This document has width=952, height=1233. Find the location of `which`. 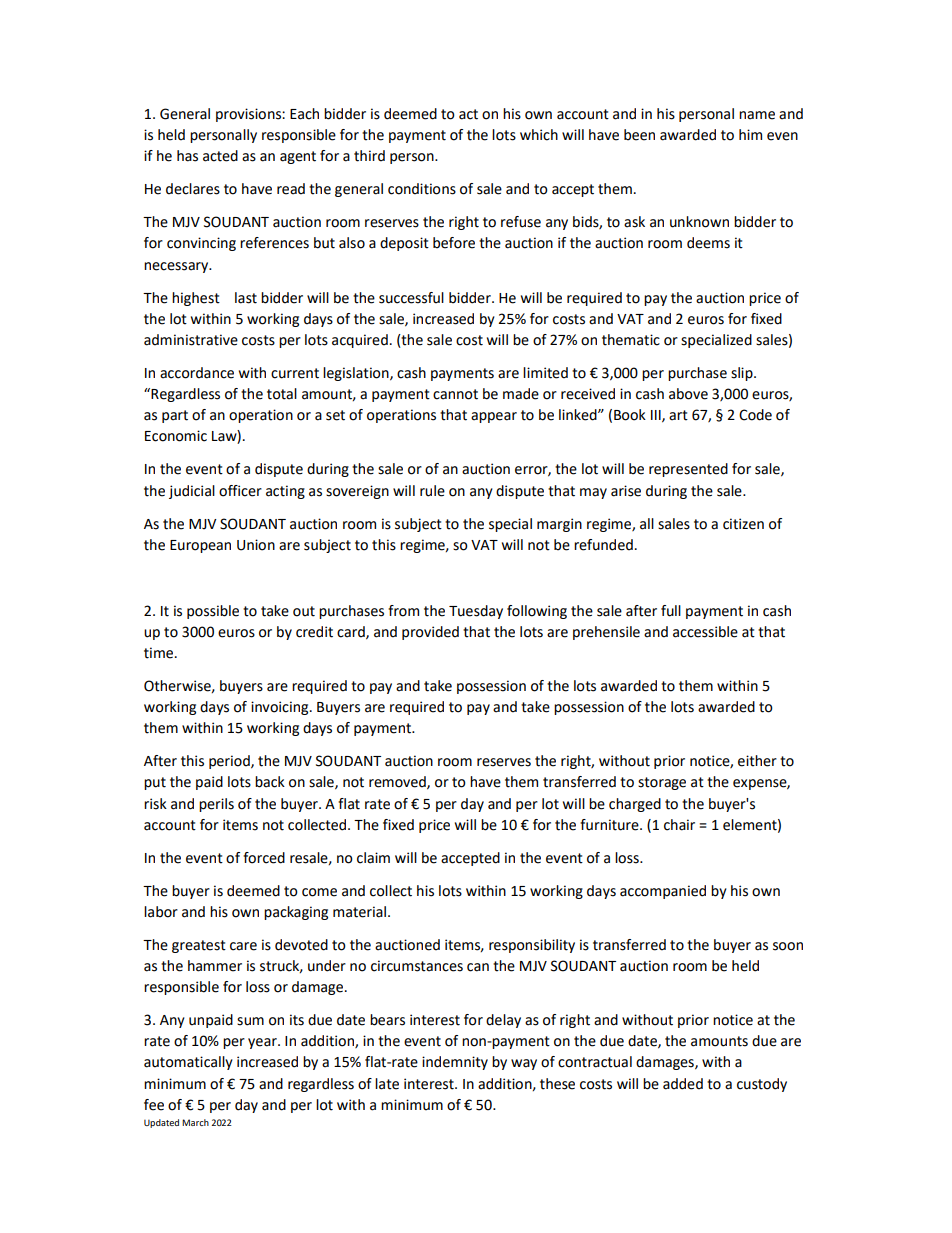

which is located at coordinates (539, 135).
